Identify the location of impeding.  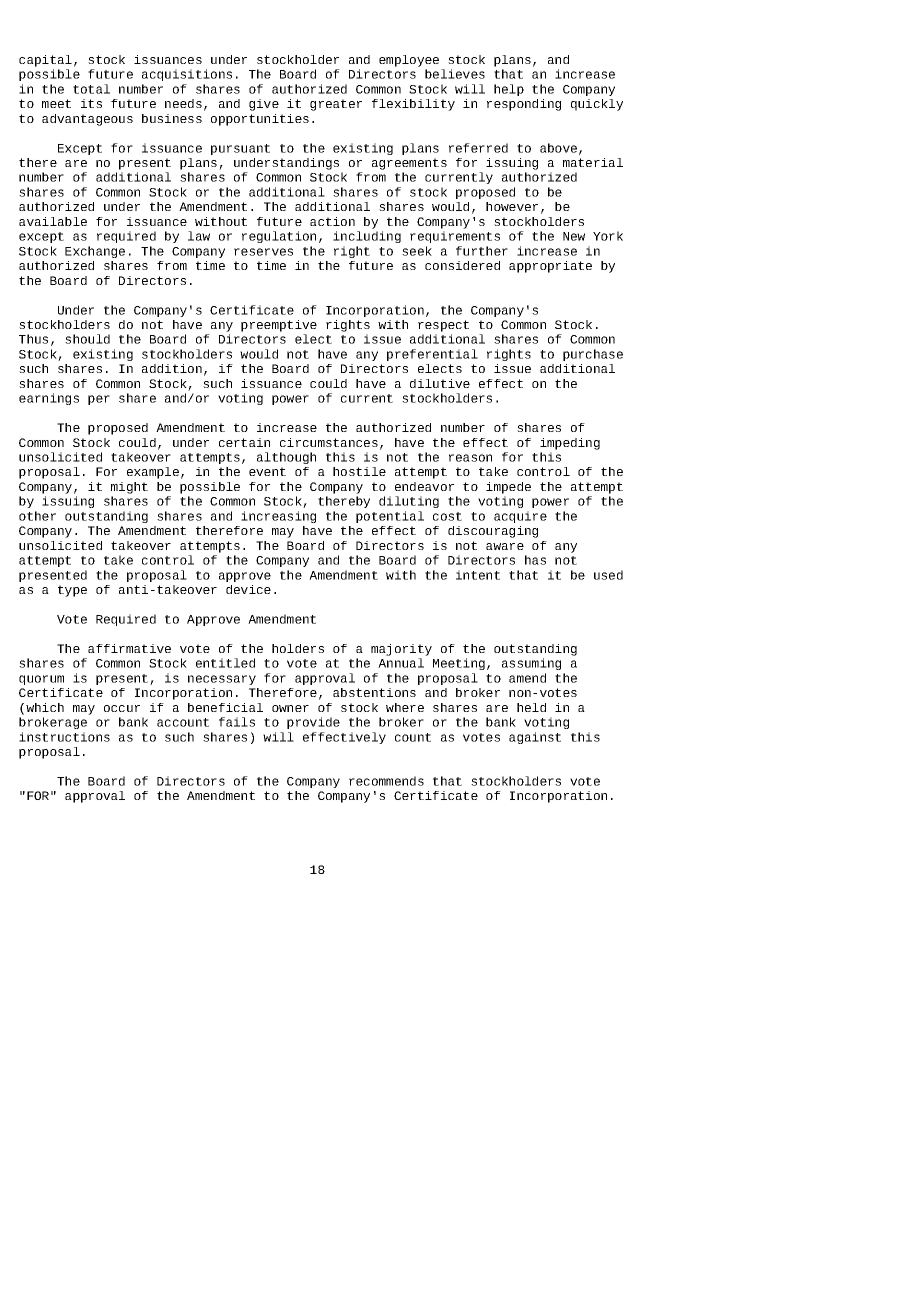
(570, 444).
